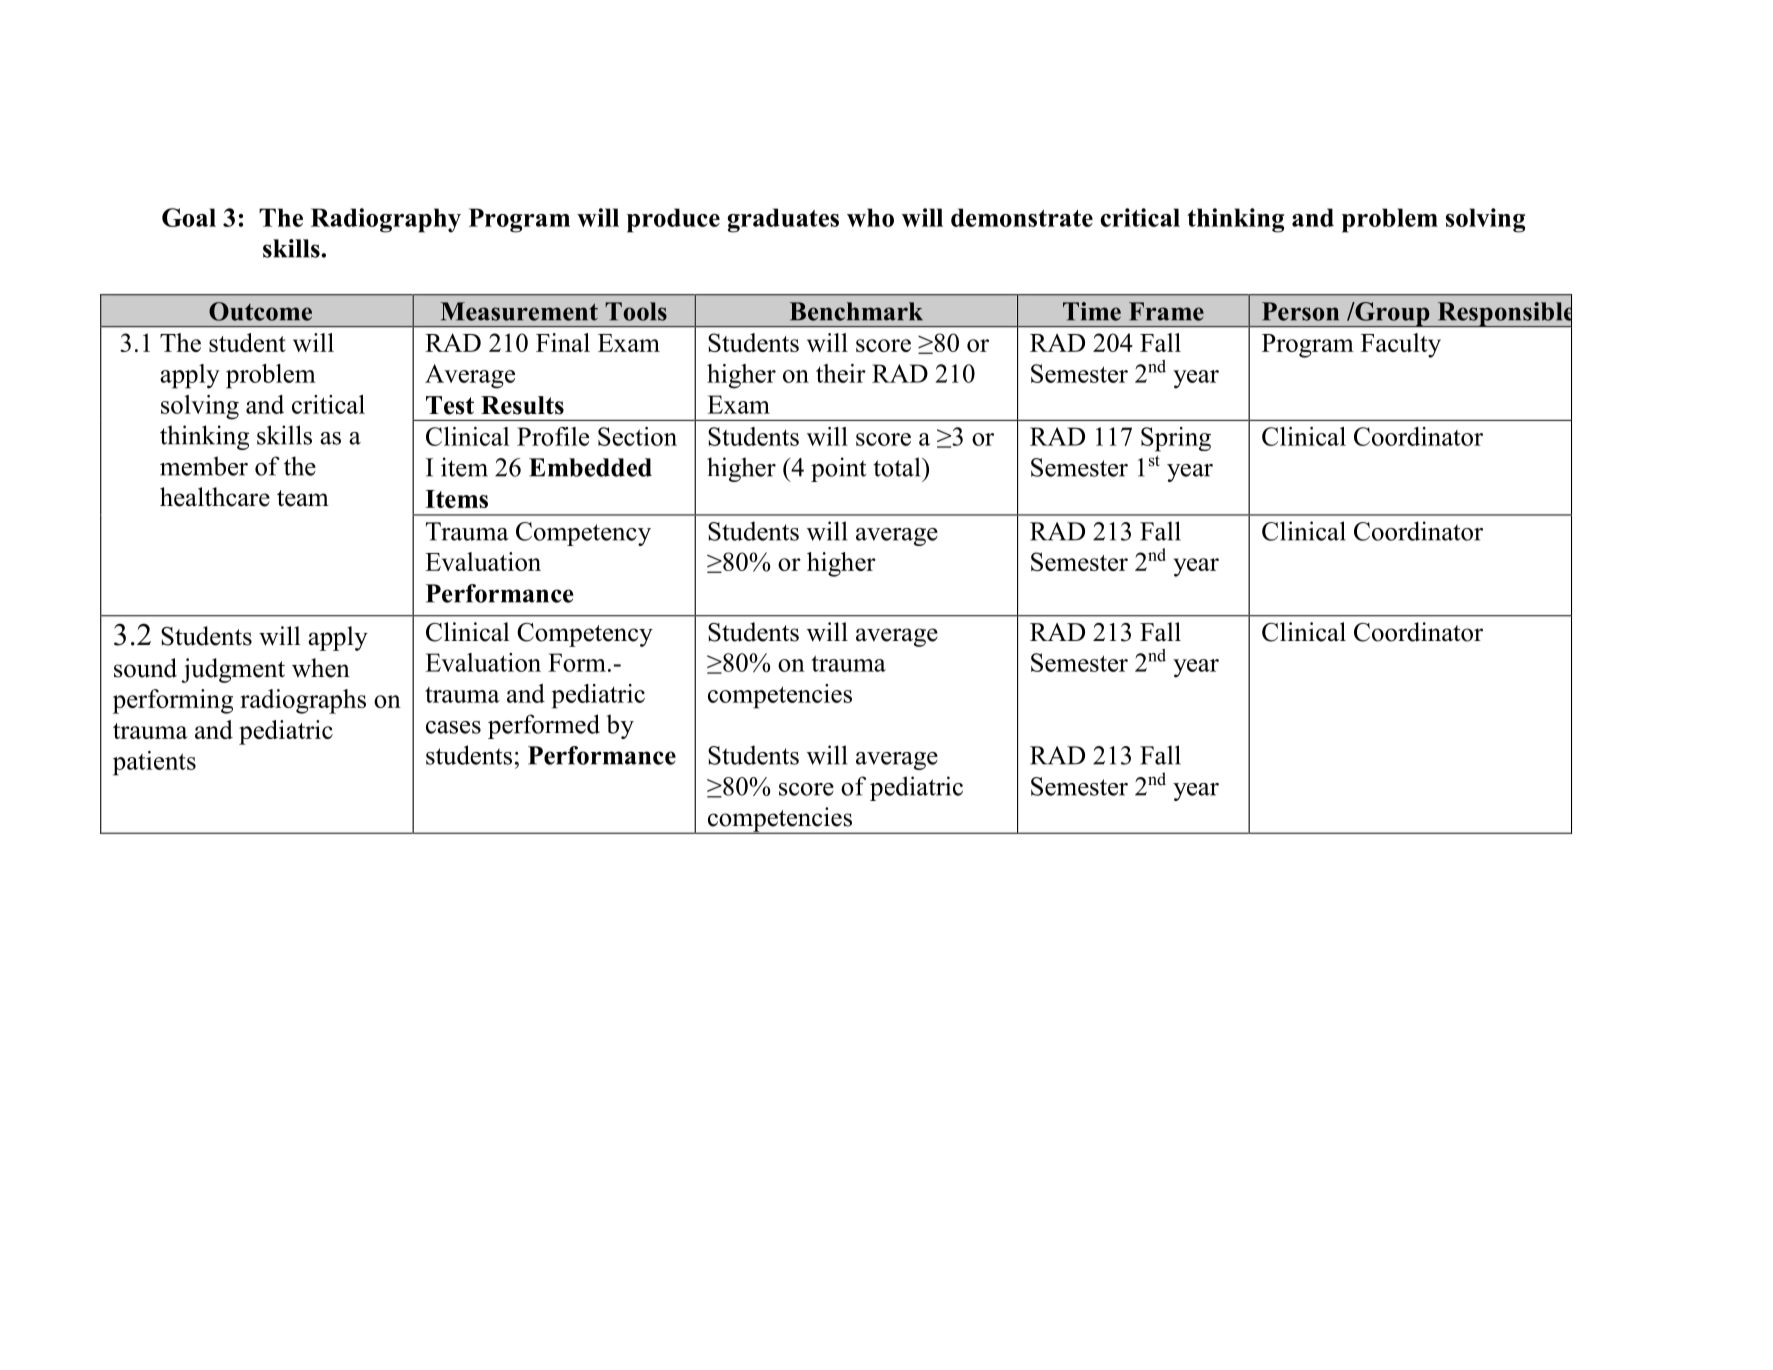  I want to click on patients, so click(154, 763).
